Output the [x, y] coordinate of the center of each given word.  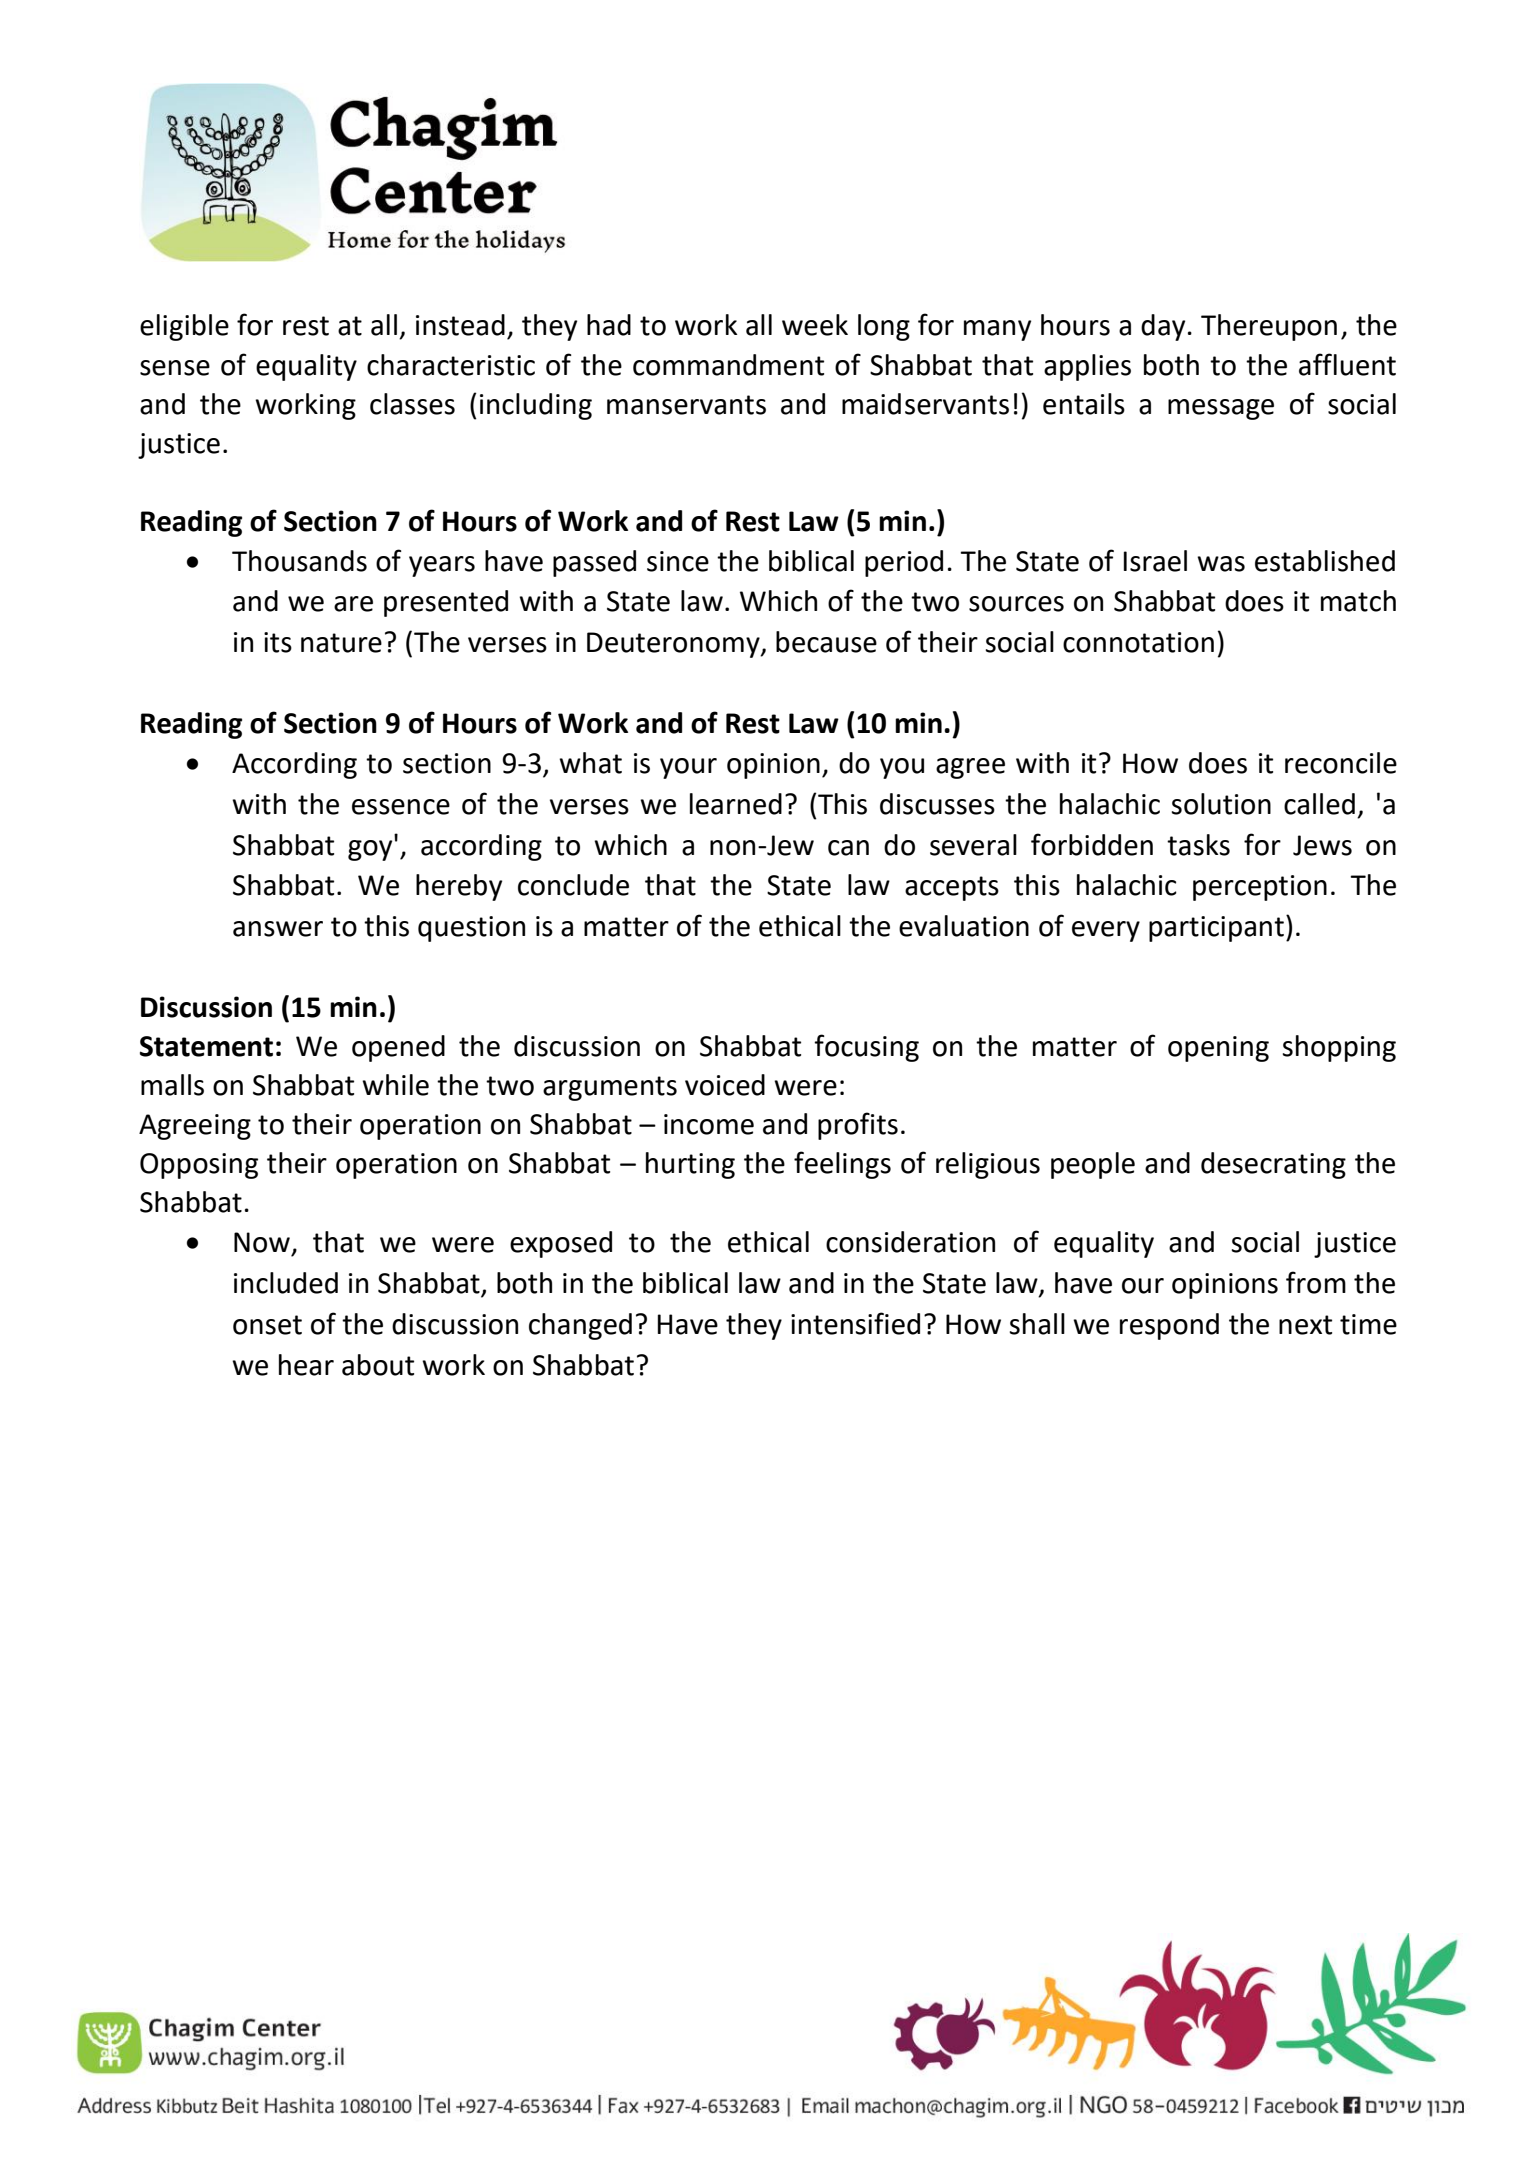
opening [1218, 1049]
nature [341, 643]
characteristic [451, 365]
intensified [855, 1323]
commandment [728, 365]
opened [398, 1048]
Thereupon [1269, 327]
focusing [866, 1048]
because [826, 642]
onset [267, 1325]
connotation [1138, 642]
